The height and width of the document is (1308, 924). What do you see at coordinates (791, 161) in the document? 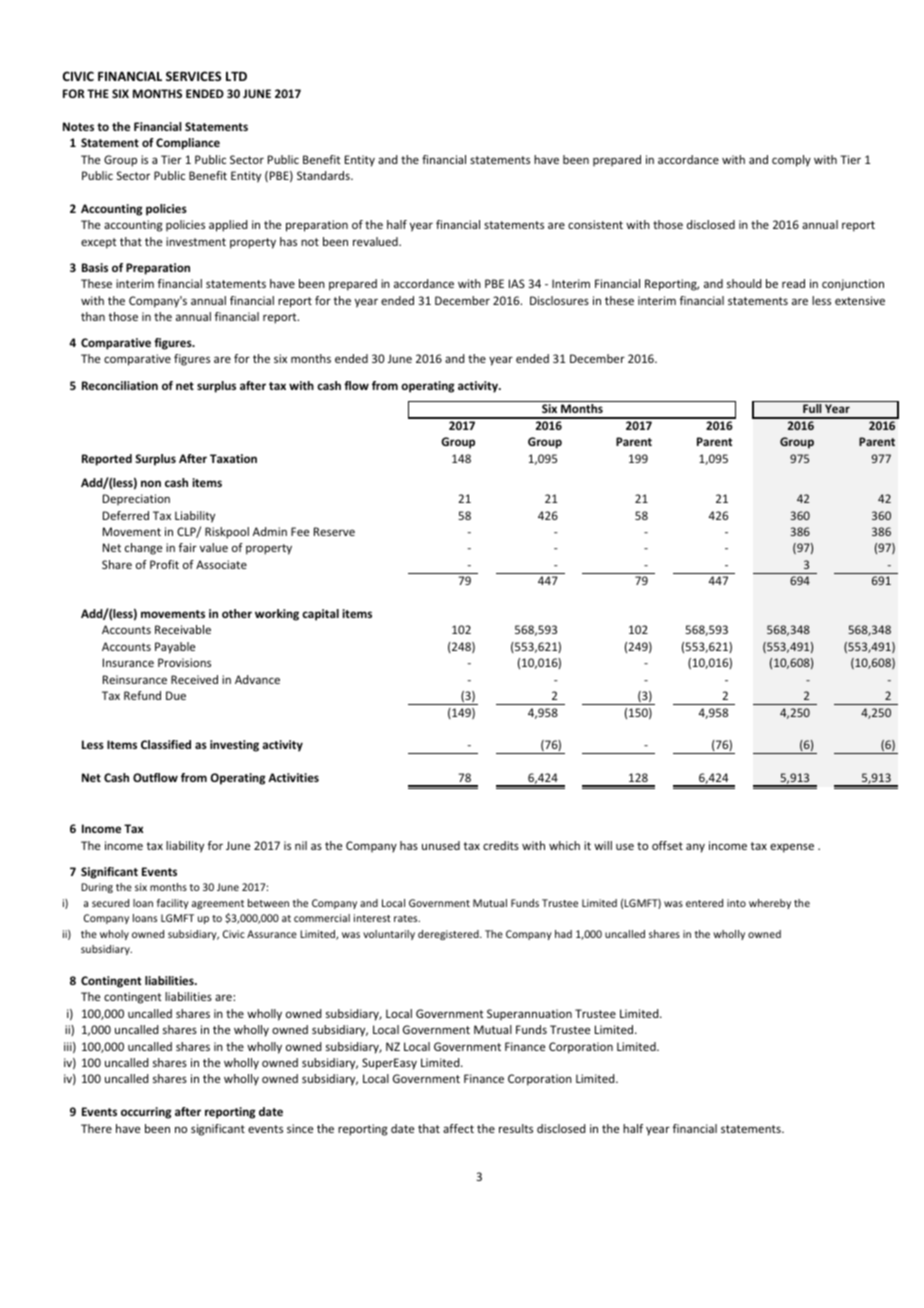
I see `comply` at bounding box center [791, 161].
